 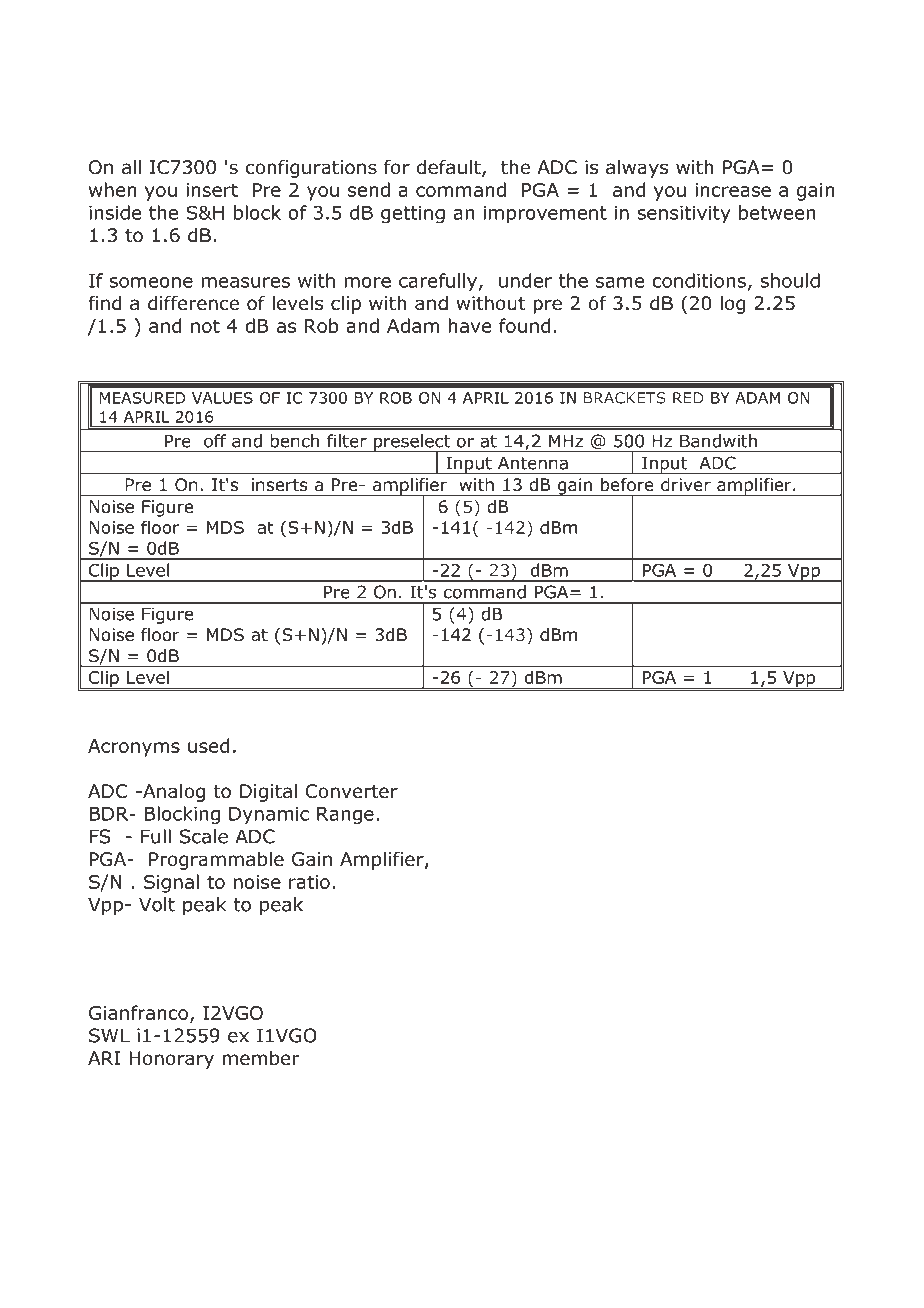 I want to click on Honorary, so click(x=172, y=1060).
